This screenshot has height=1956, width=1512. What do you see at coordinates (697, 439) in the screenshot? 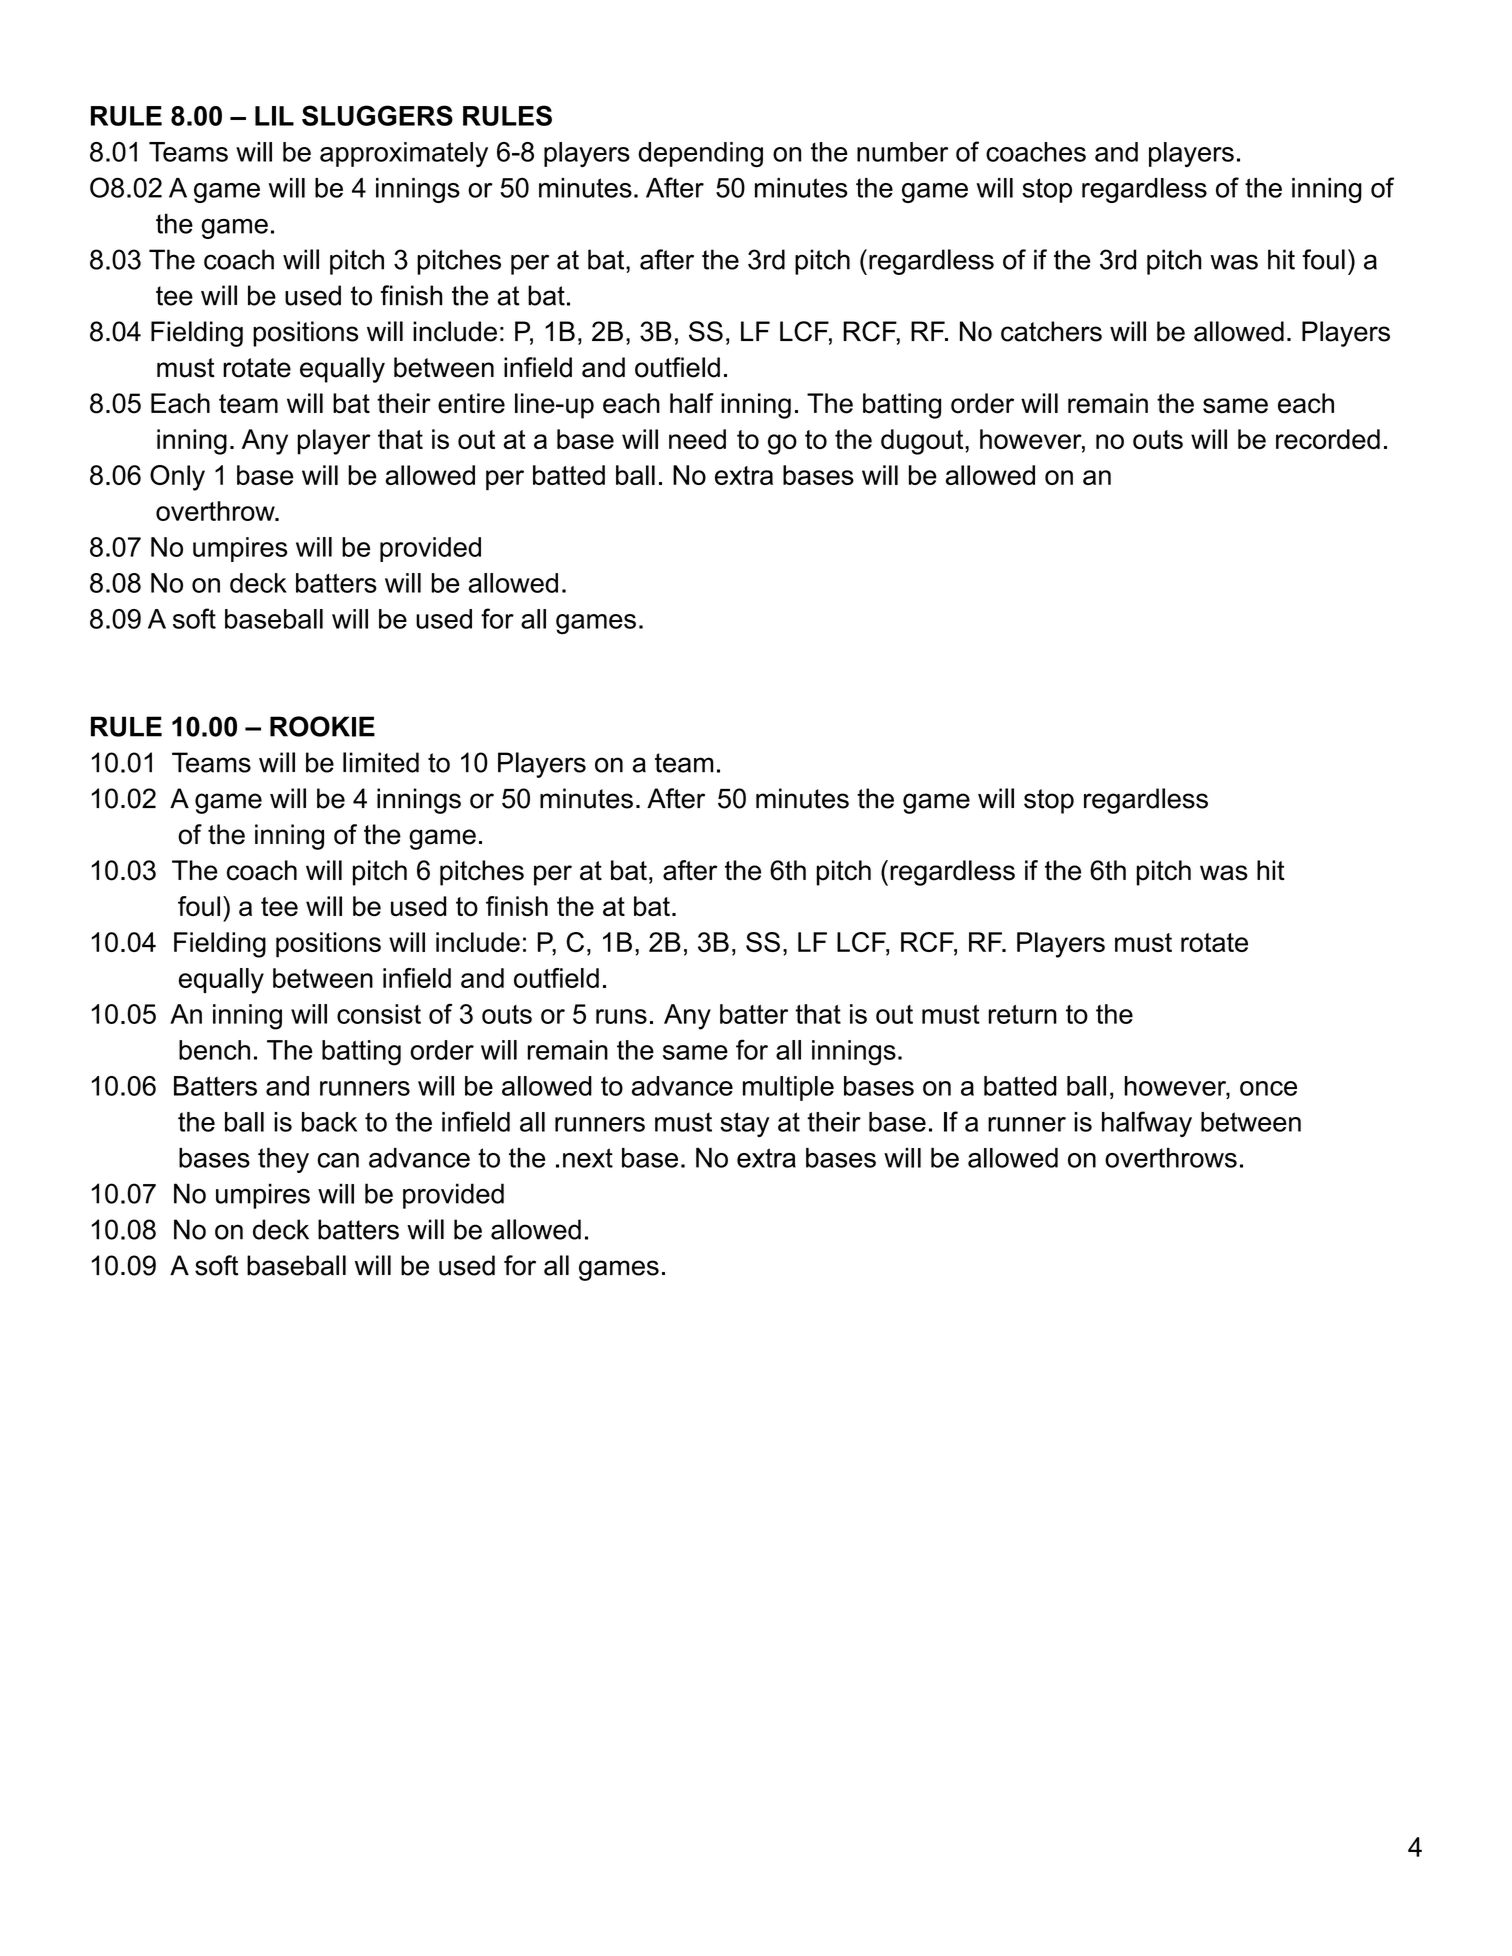
I see `need` at bounding box center [697, 439].
